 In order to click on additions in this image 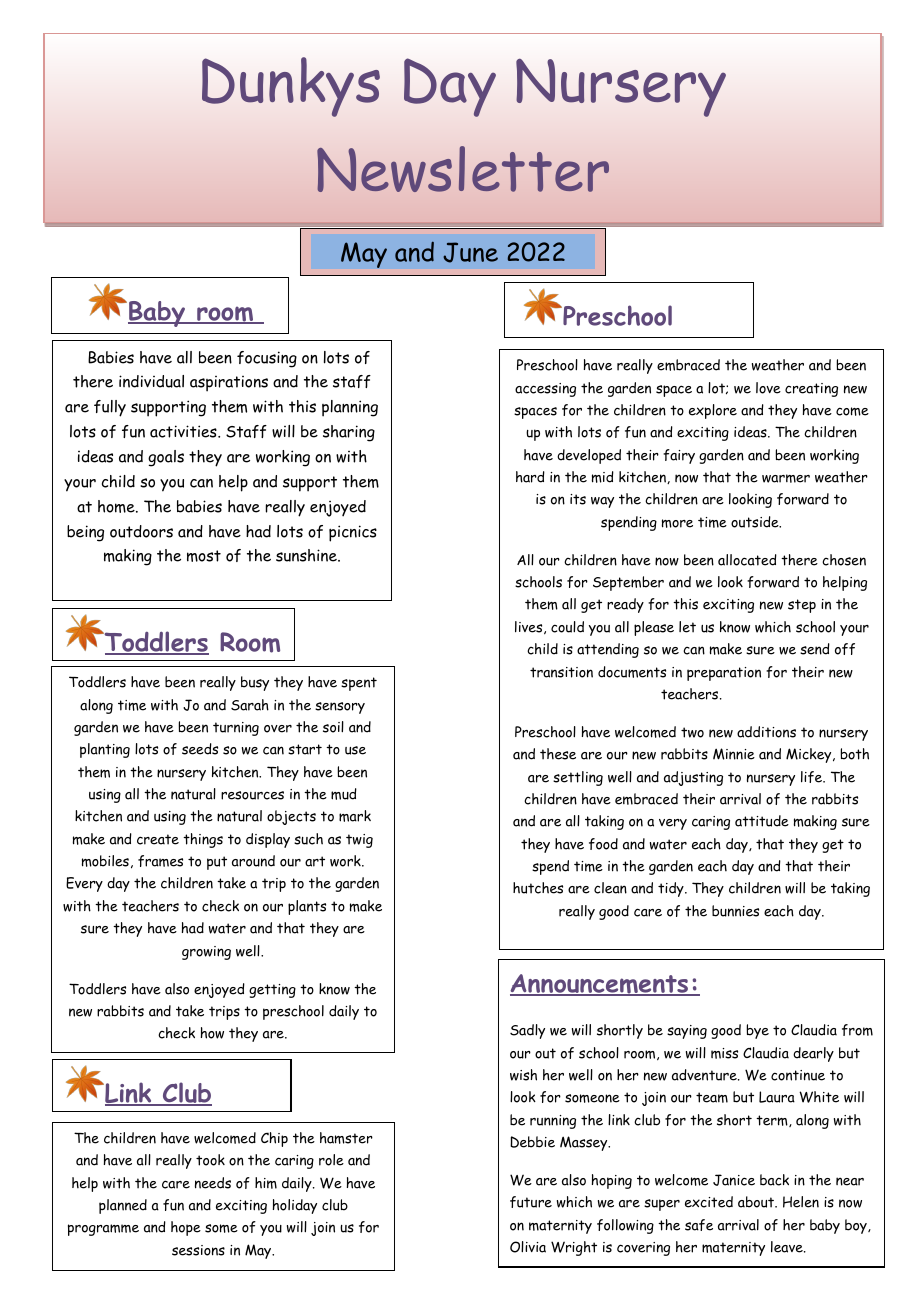, I will do `click(766, 732)`.
